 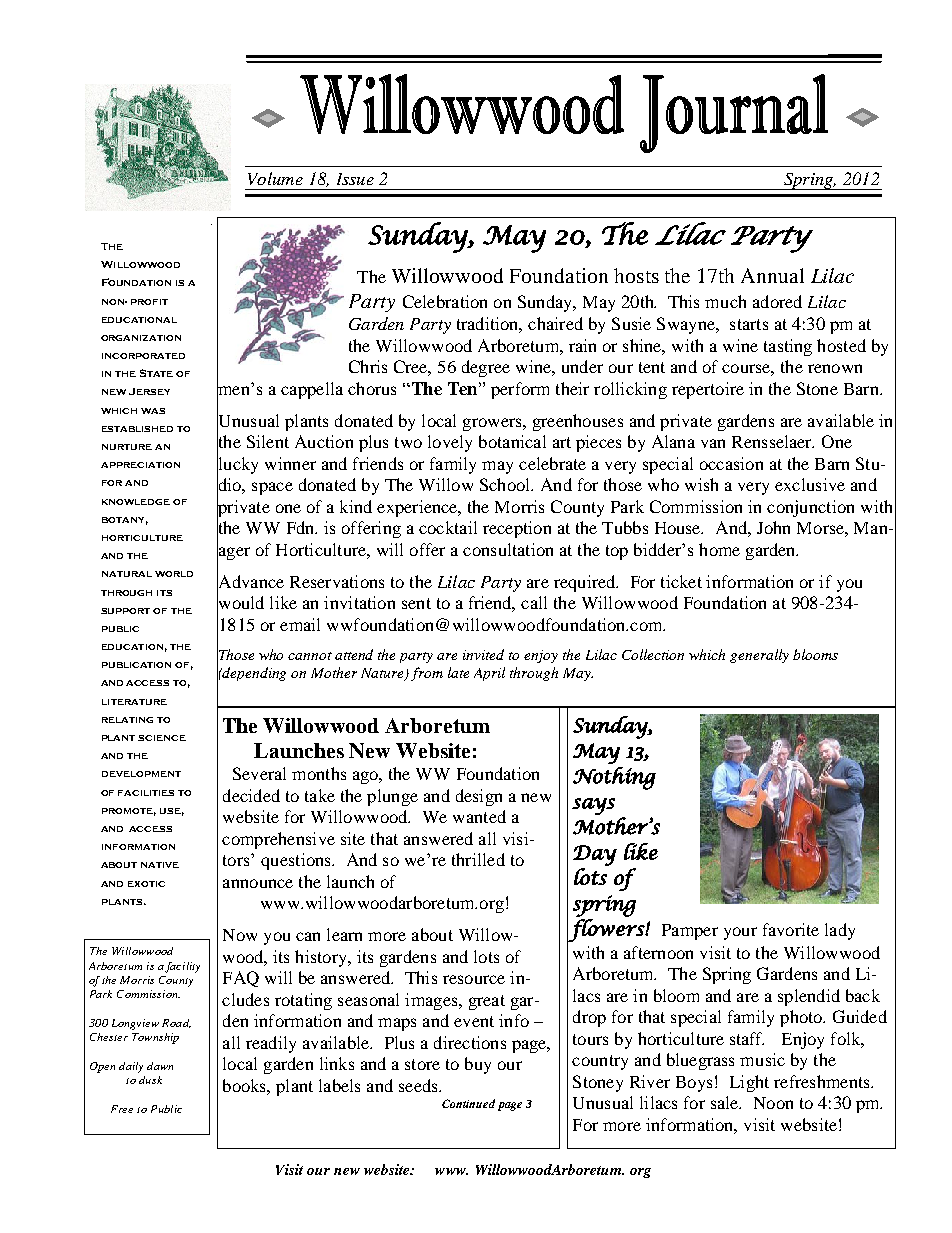 What do you see at coordinates (355, 179) in the image?
I see `Issue` at bounding box center [355, 179].
